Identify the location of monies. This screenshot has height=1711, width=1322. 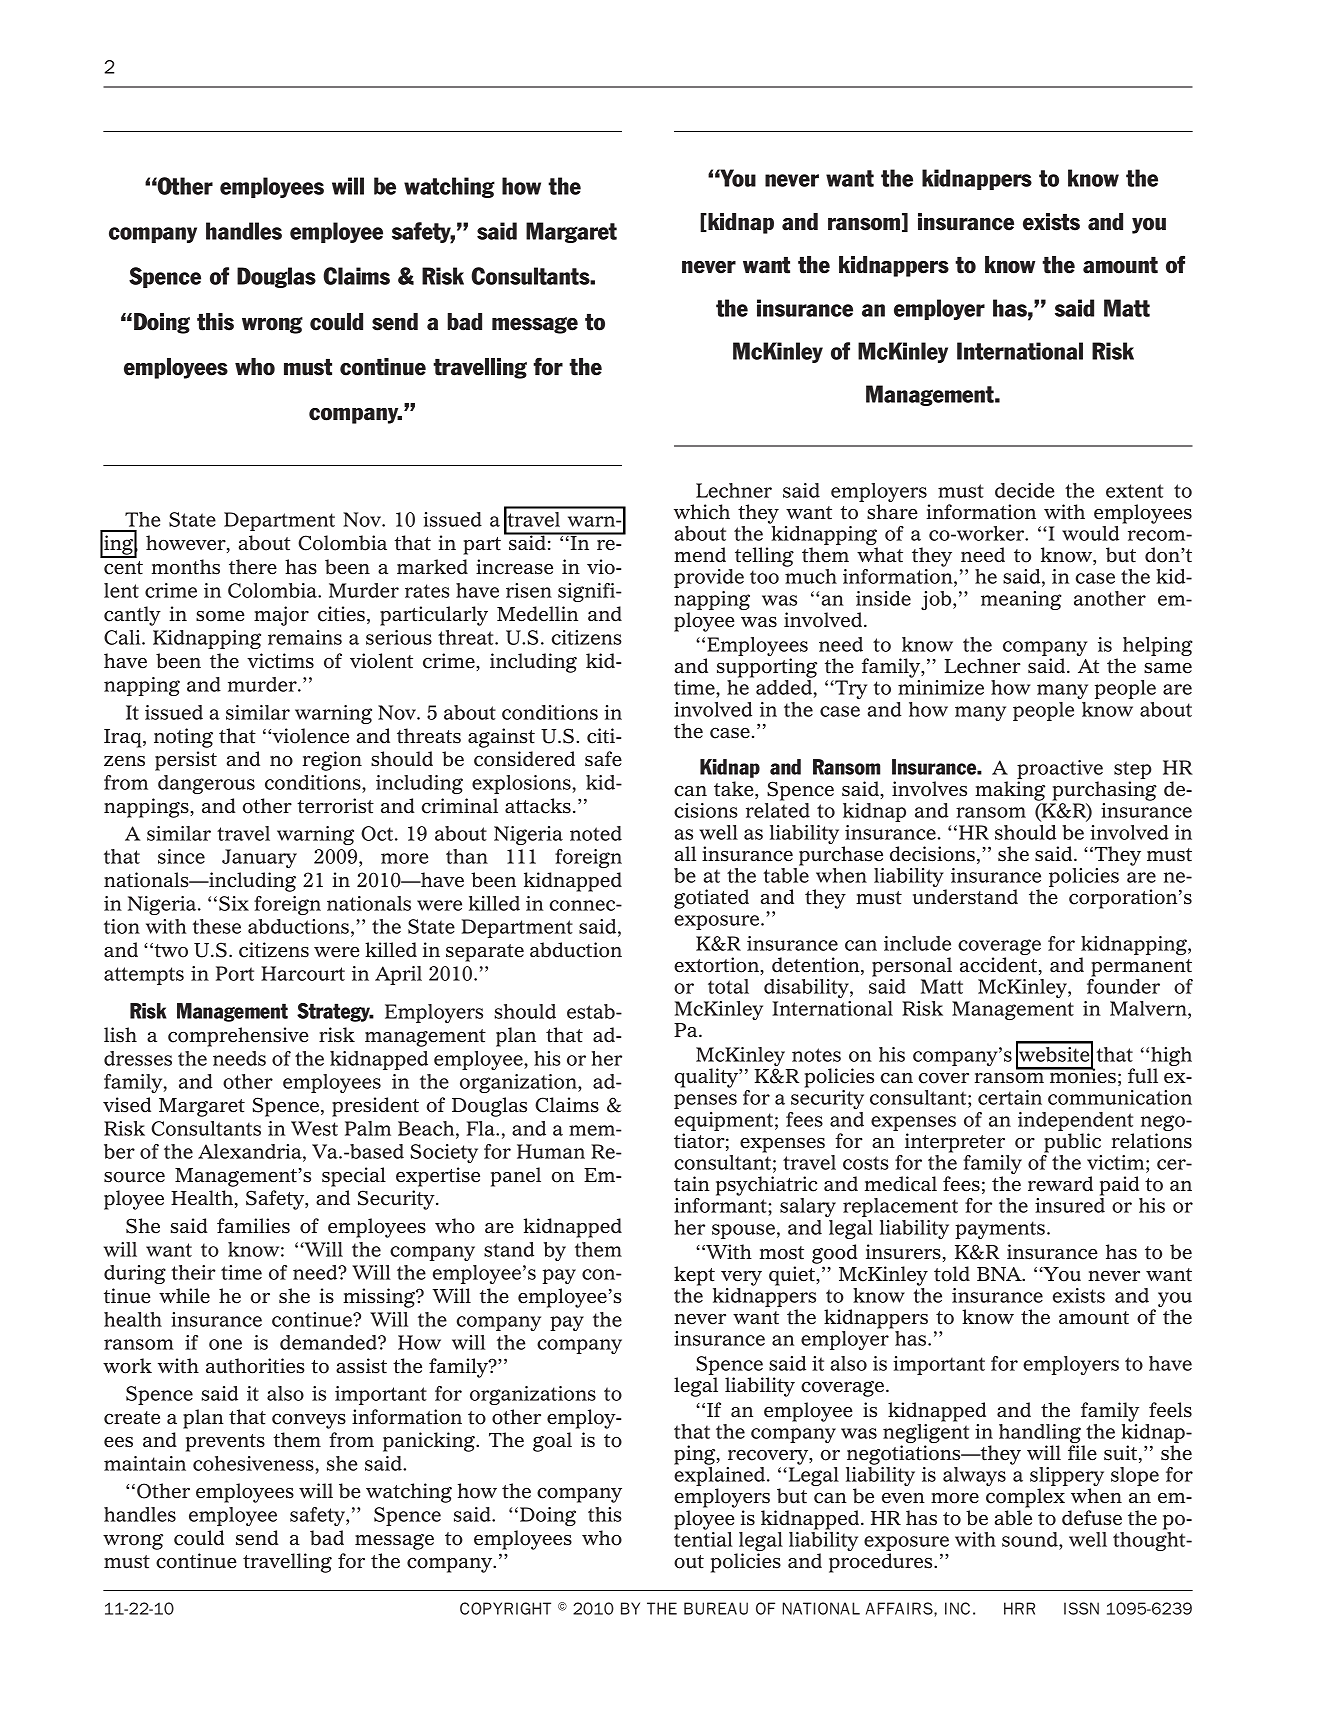
(1081, 1075).
